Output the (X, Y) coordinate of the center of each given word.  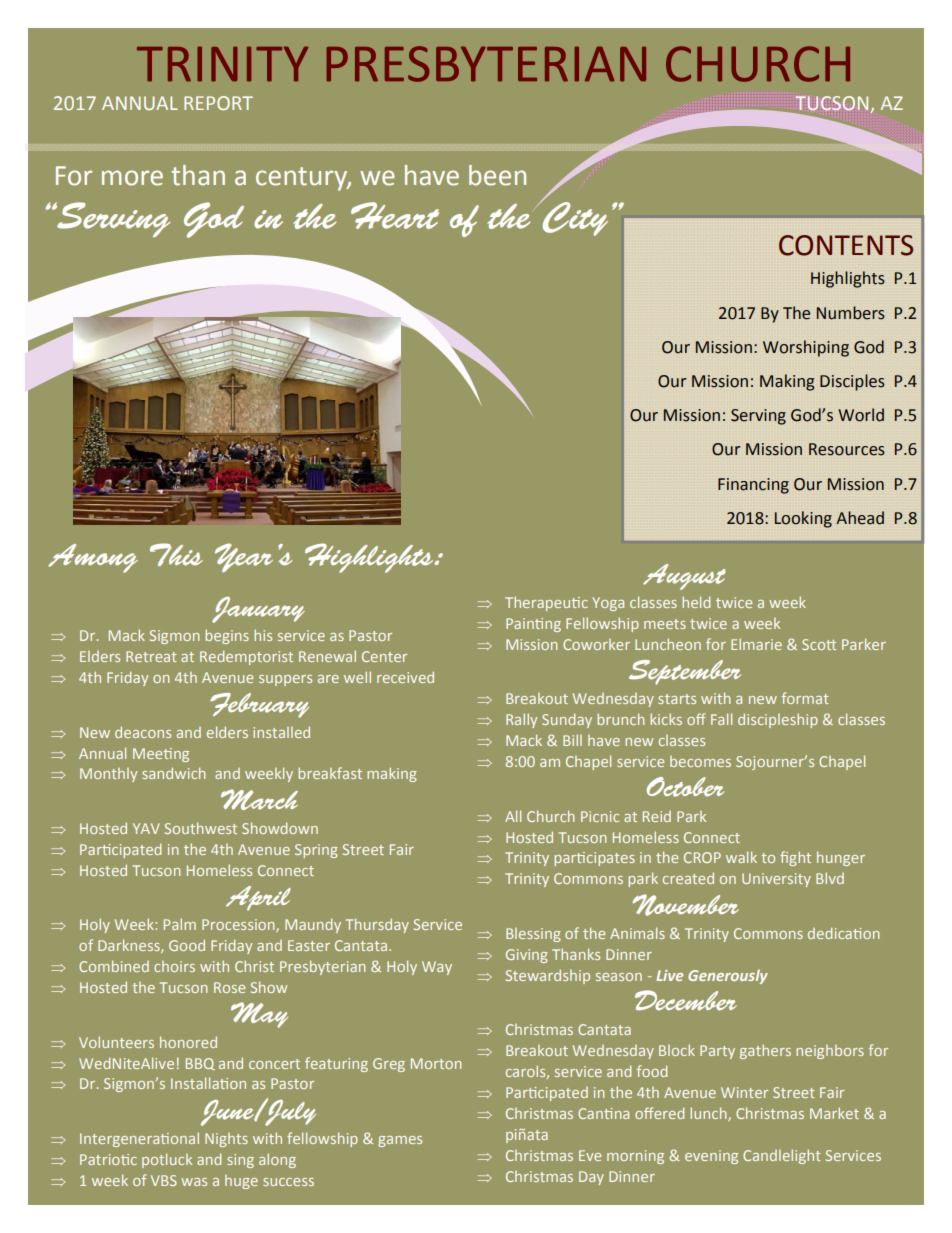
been (497, 175)
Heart (395, 215)
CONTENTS (846, 245)
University (776, 880)
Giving (527, 956)
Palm (180, 924)
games (400, 1141)
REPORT (218, 103)
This (176, 554)
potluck (167, 1160)
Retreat (151, 656)
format (805, 698)
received (405, 677)
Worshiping (806, 348)
